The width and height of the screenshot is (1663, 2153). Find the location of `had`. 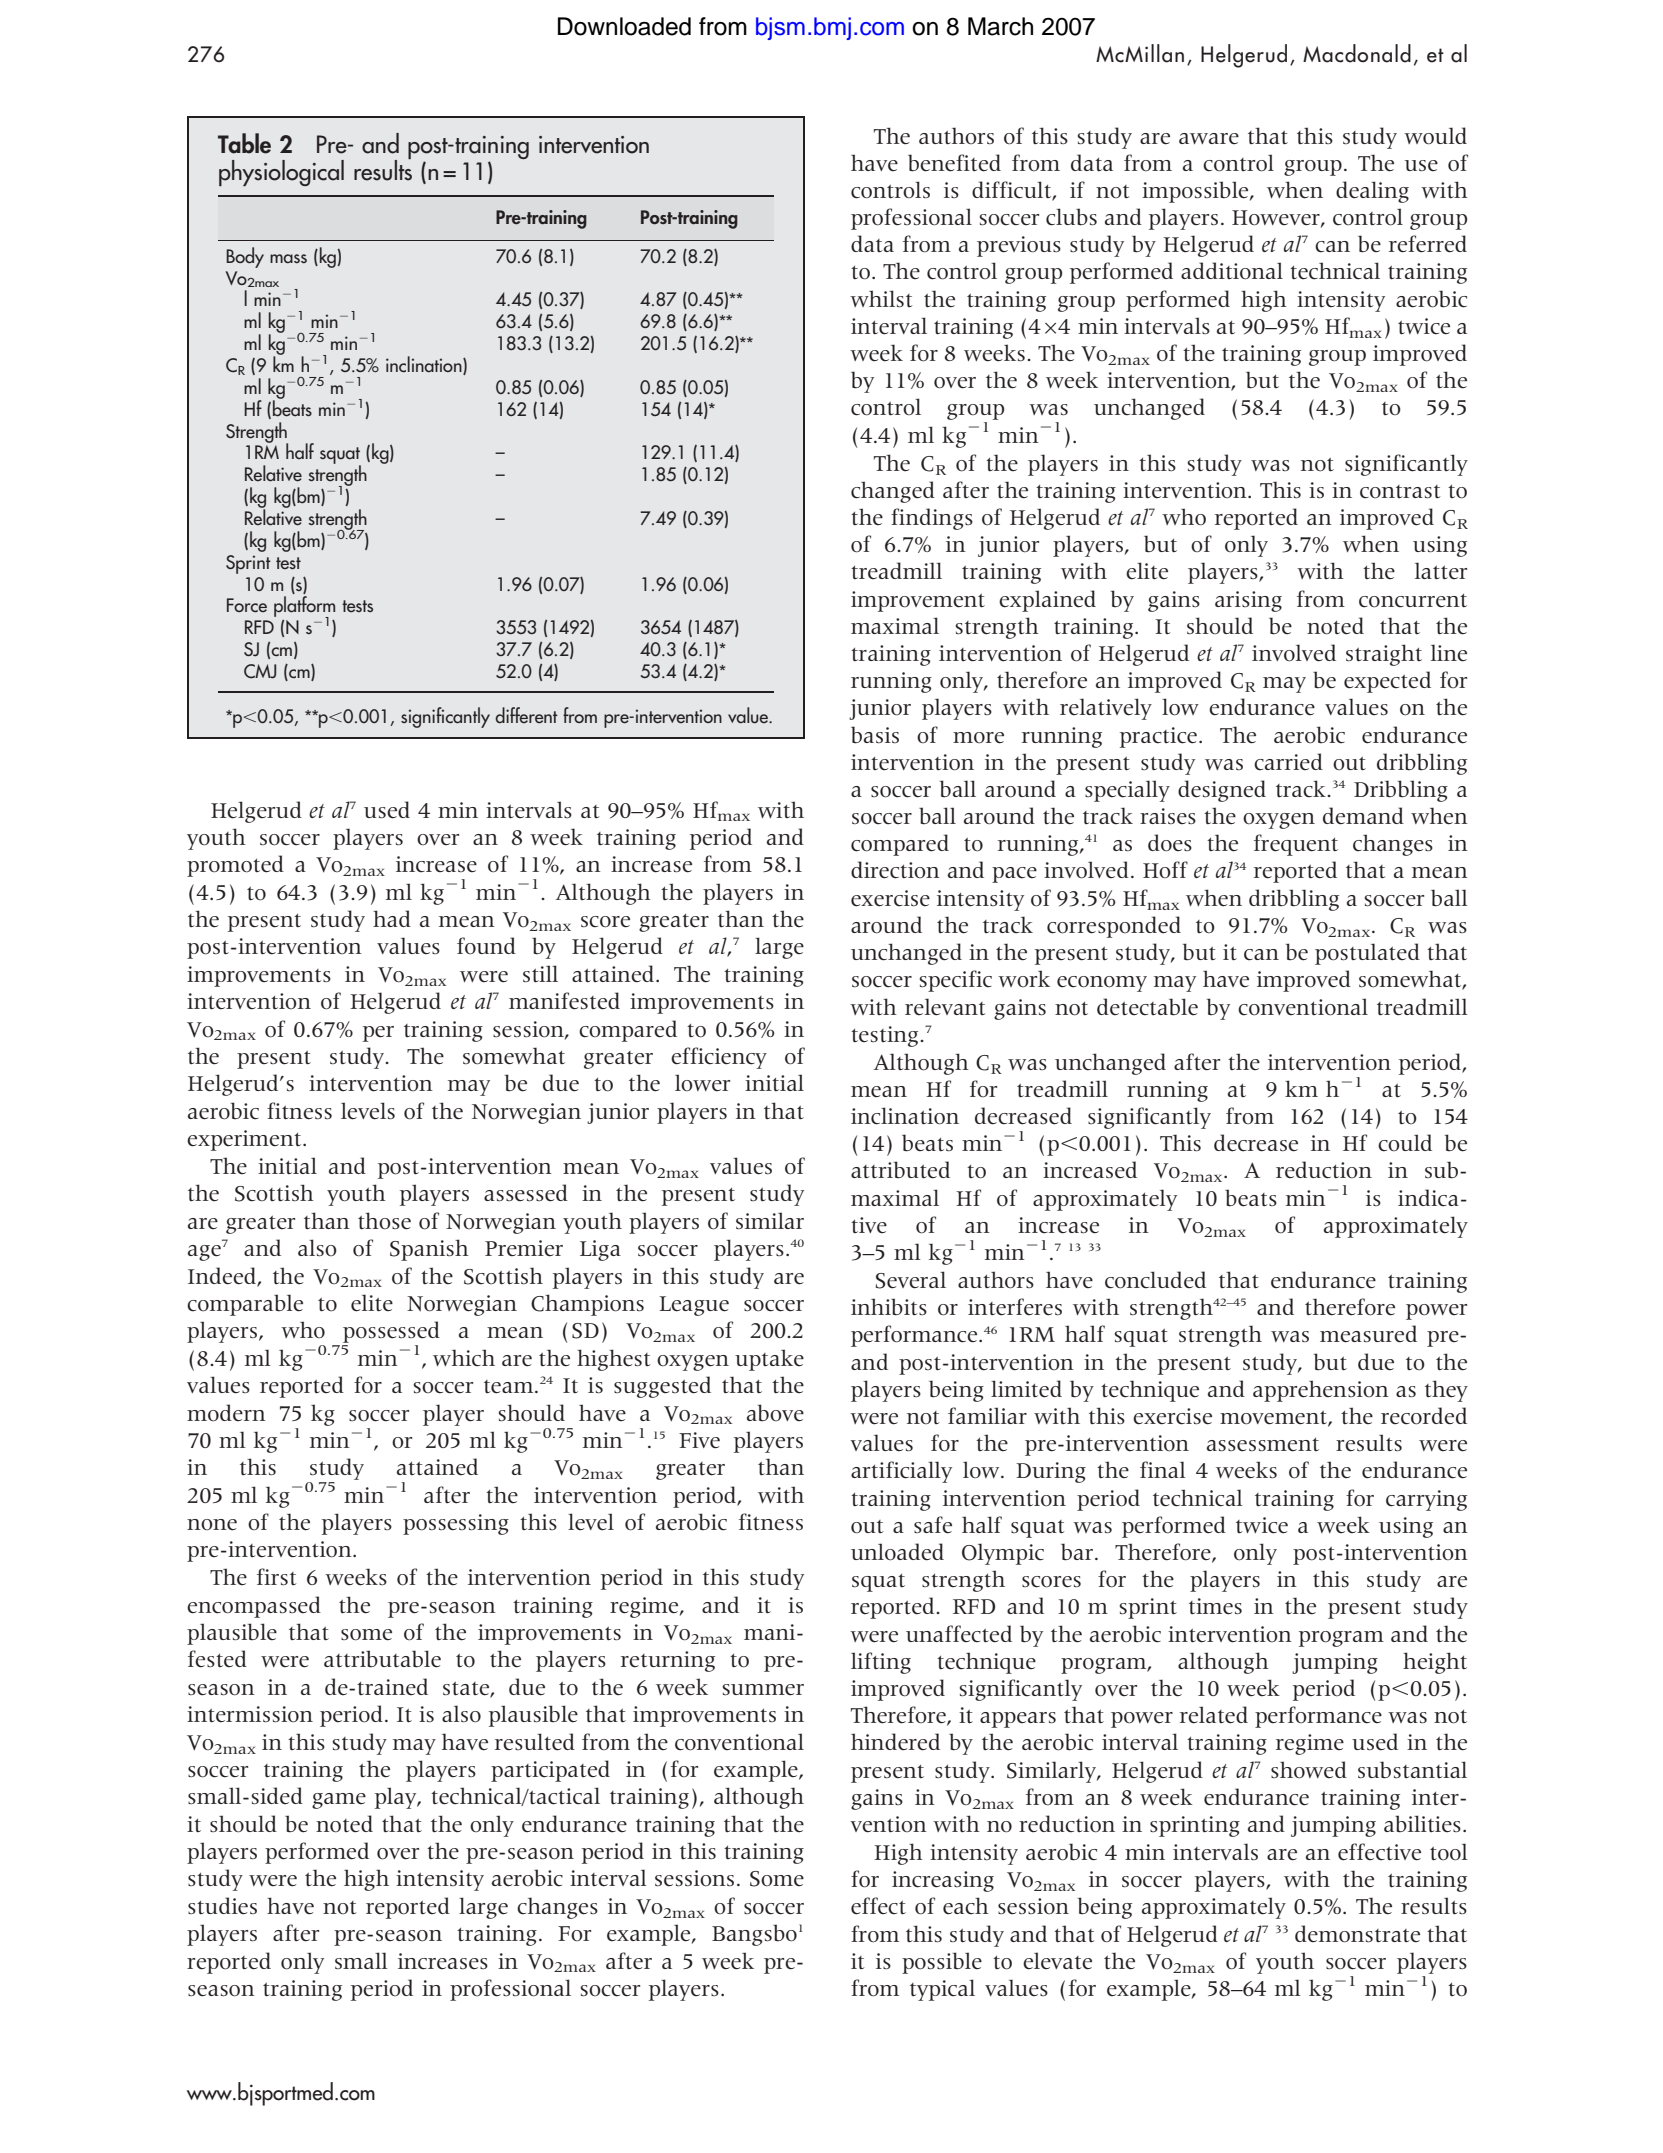

had is located at coordinates (392, 918).
